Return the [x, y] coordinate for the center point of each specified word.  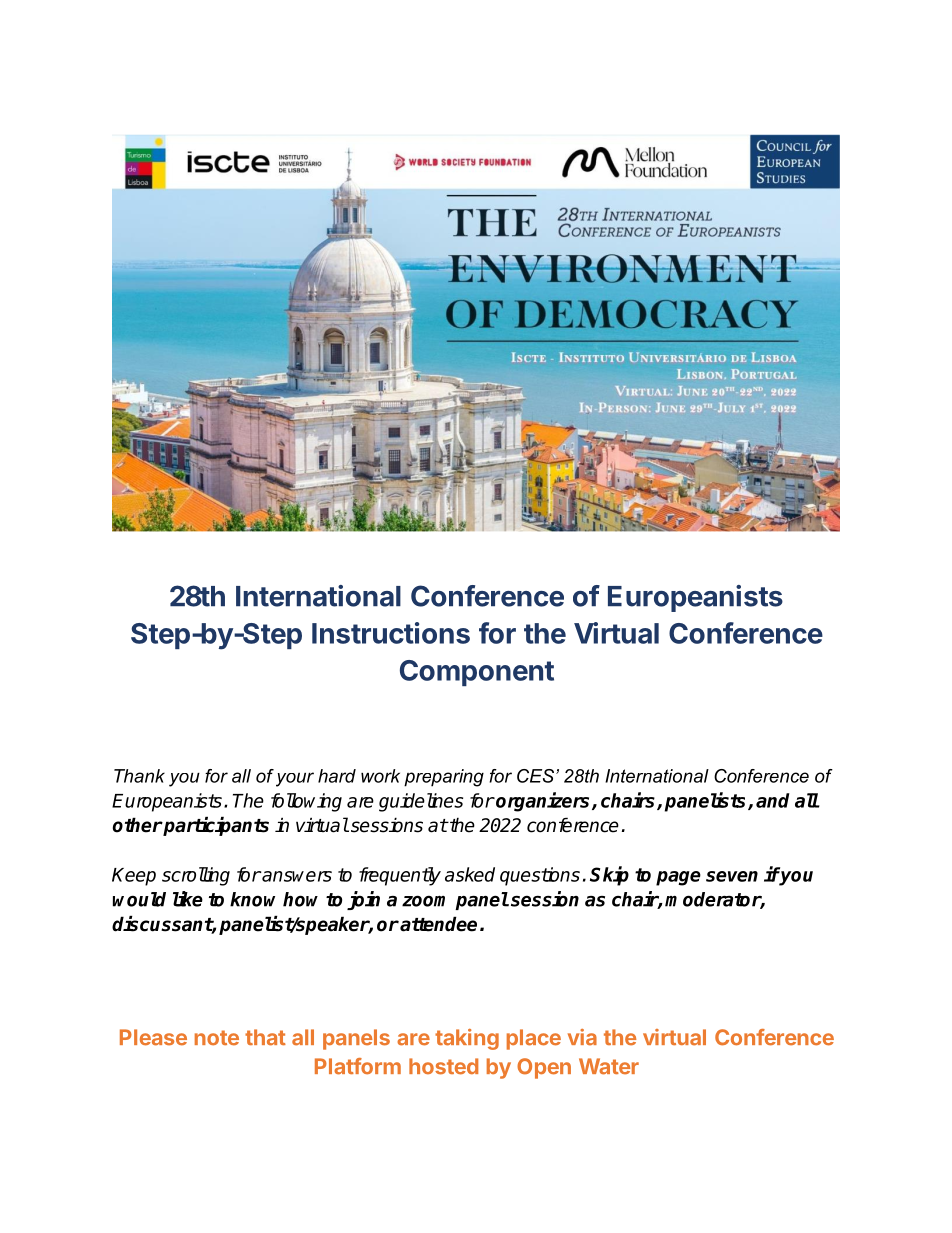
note [217, 1038]
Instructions [391, 633]
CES [535, 776]
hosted [443, 1066]
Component [477, 673]
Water [609, 1066]
